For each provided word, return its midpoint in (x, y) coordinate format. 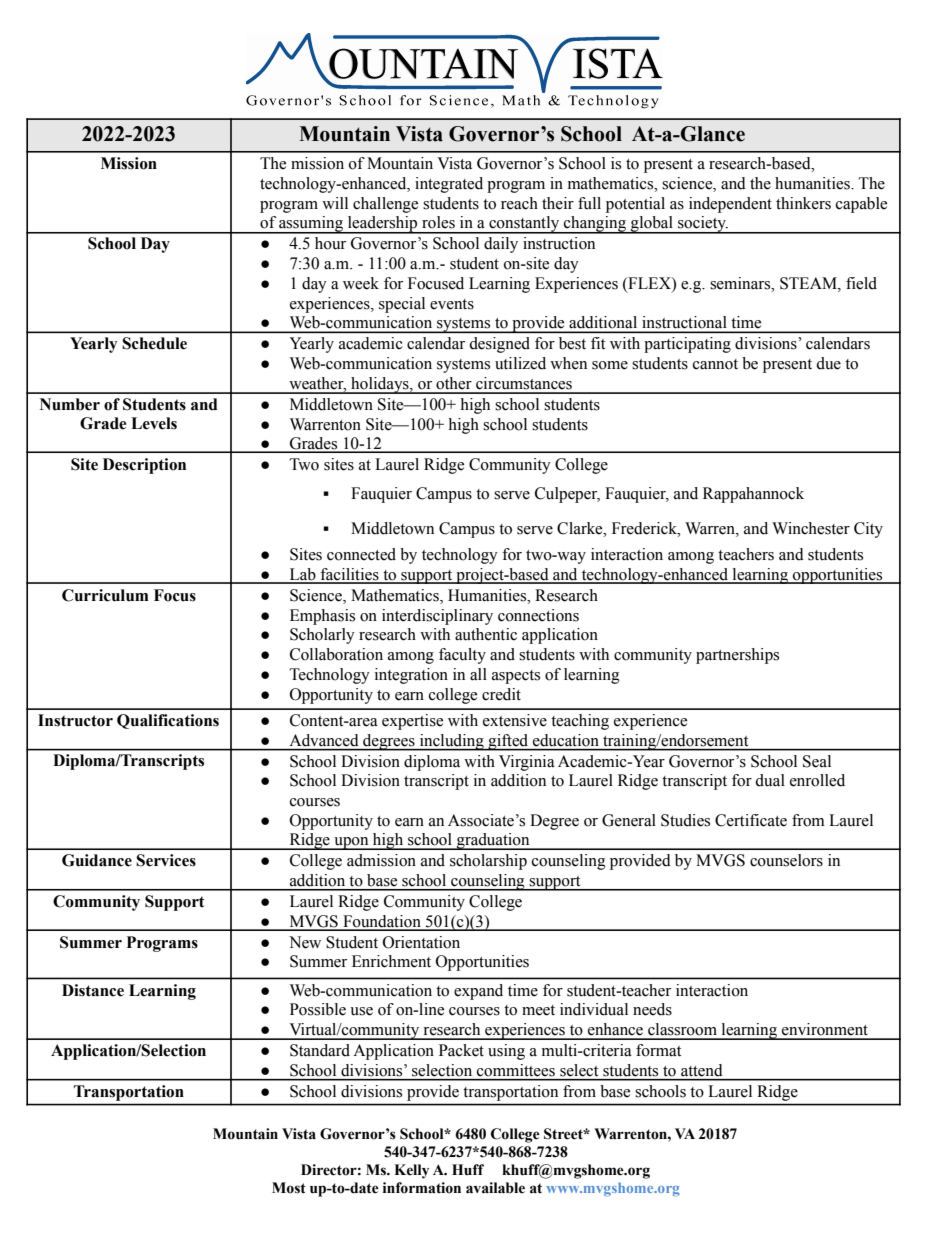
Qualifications (168, 721)
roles (438, 222)
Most (289, 1188)
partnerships (737, 656)
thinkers (803, 203)
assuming (311, 225)
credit (501, 694)
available (495, 1188)
